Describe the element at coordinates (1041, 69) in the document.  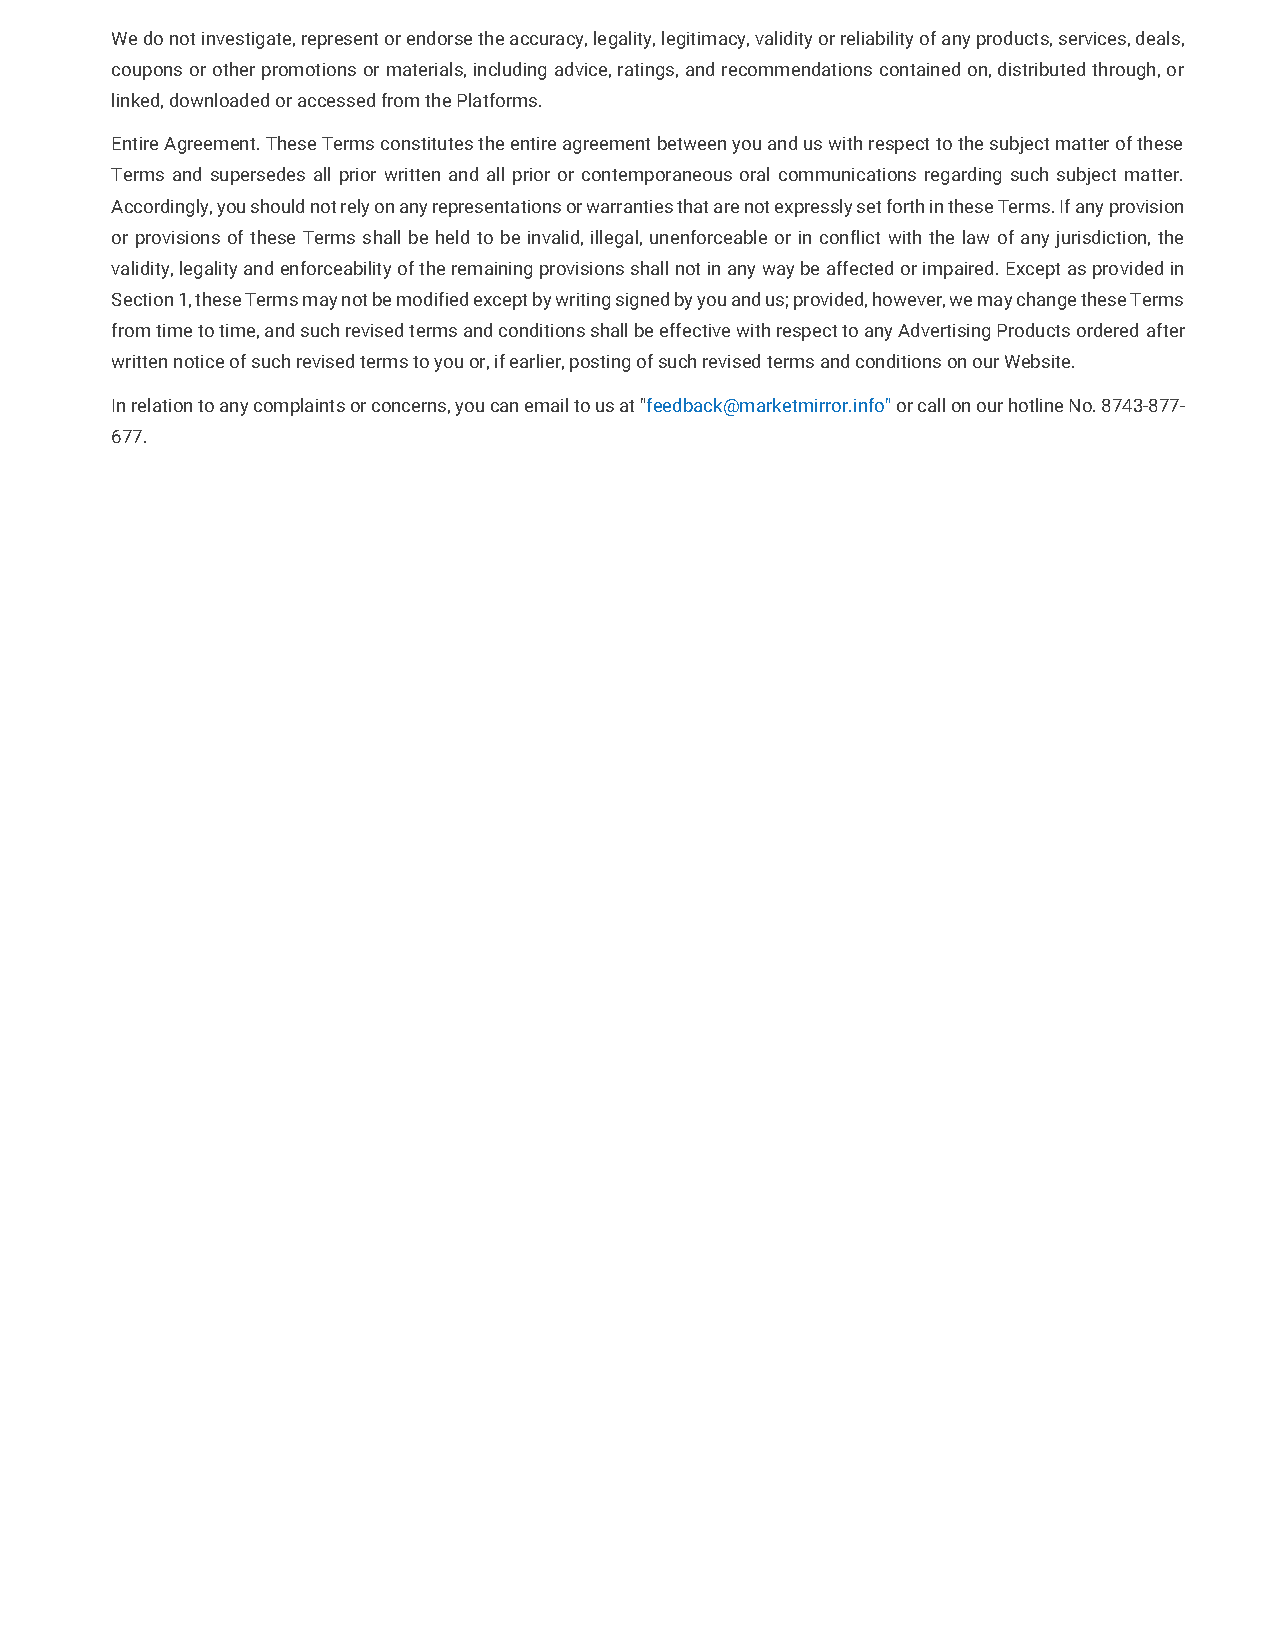
I see `distributed` at that location.
